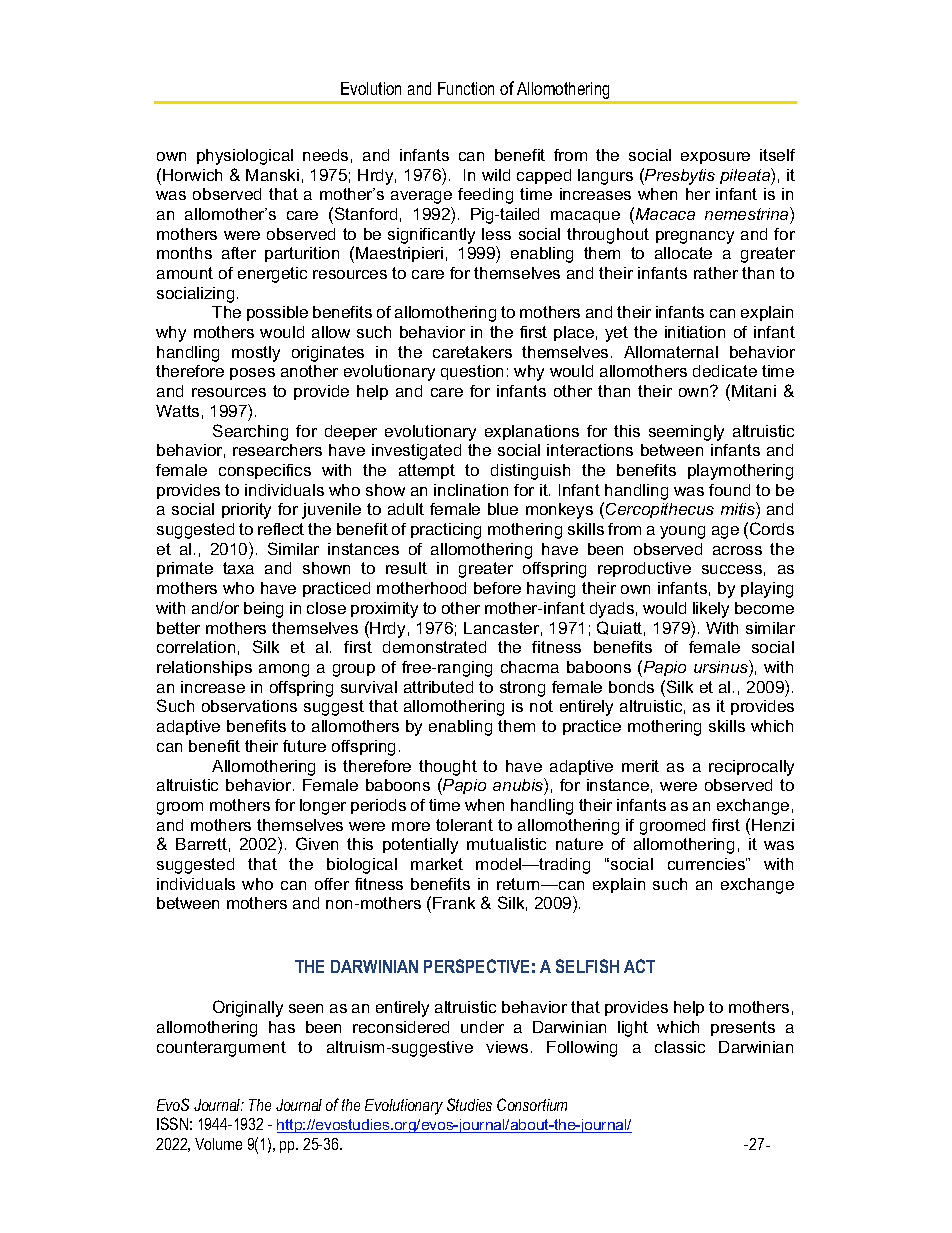  Describe the element at coordinates (246, 511) in the screenshot. I see `priority` at that location.
